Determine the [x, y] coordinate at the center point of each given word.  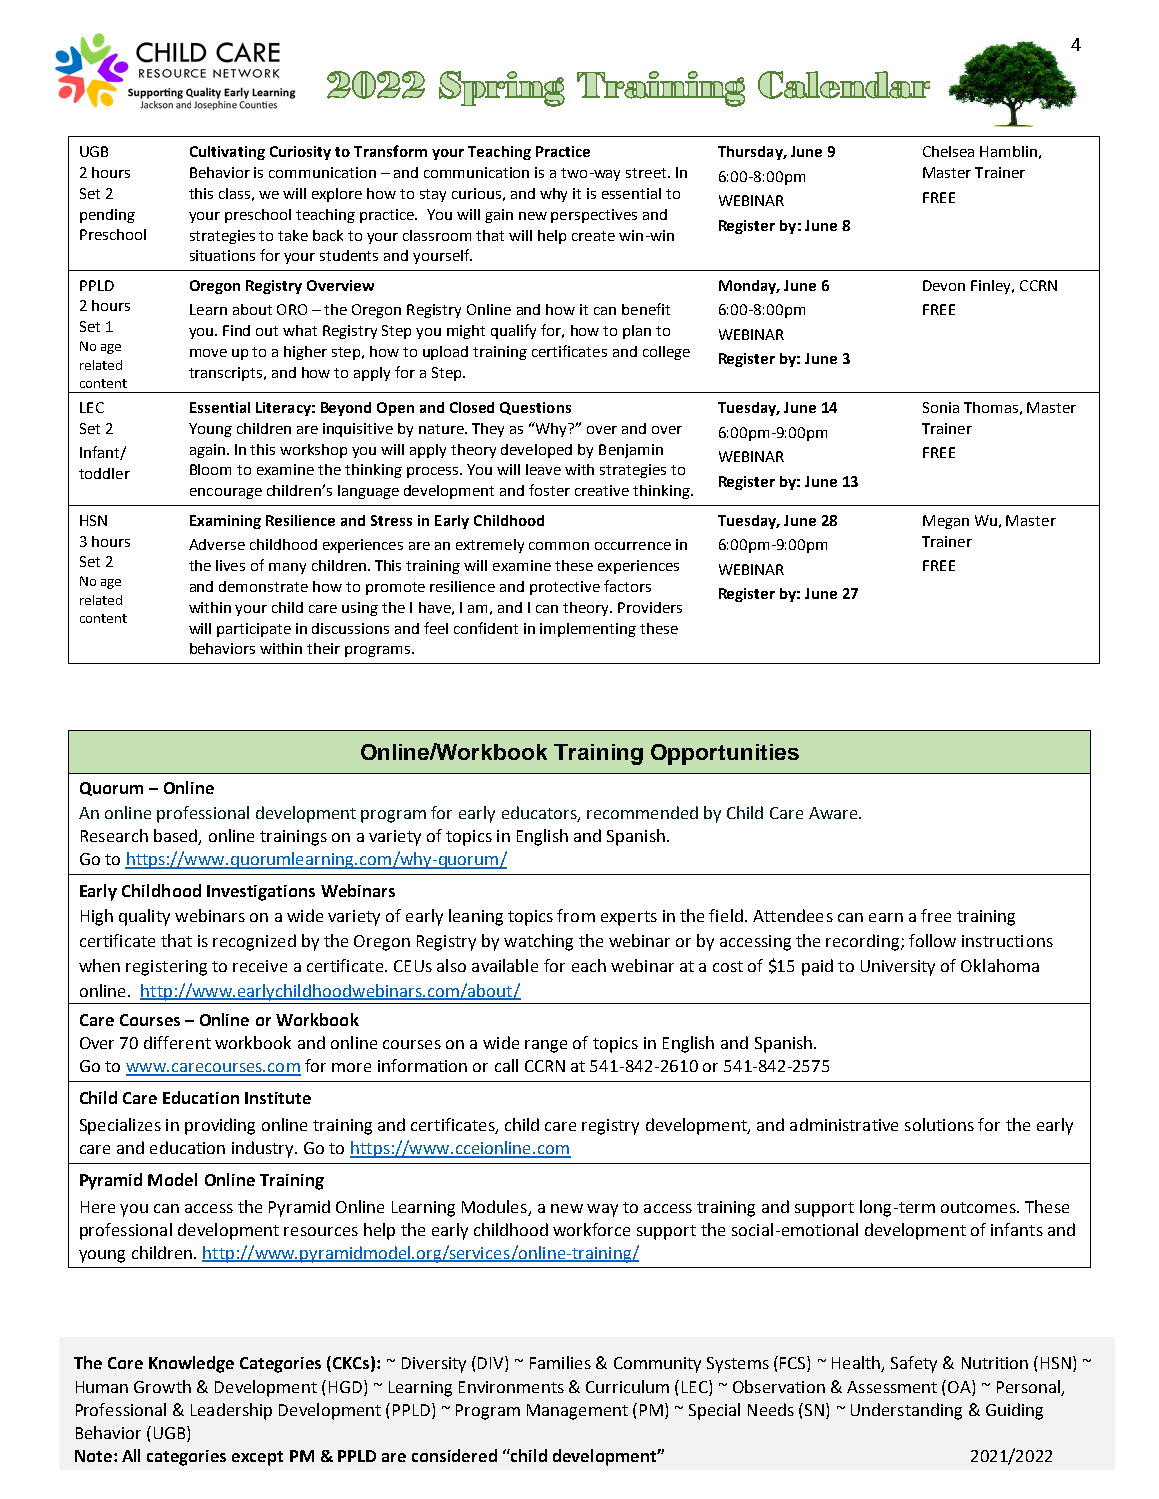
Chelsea [948, 151]
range [546, 1046]
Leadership [231, 1411]
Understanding [906, 1411]
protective [565, 588]
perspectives [594, 216]
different [177, 1042]
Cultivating [227, 153]
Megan [946, 522]
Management [577, 1412]
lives [230, 565]
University [898, 968]
